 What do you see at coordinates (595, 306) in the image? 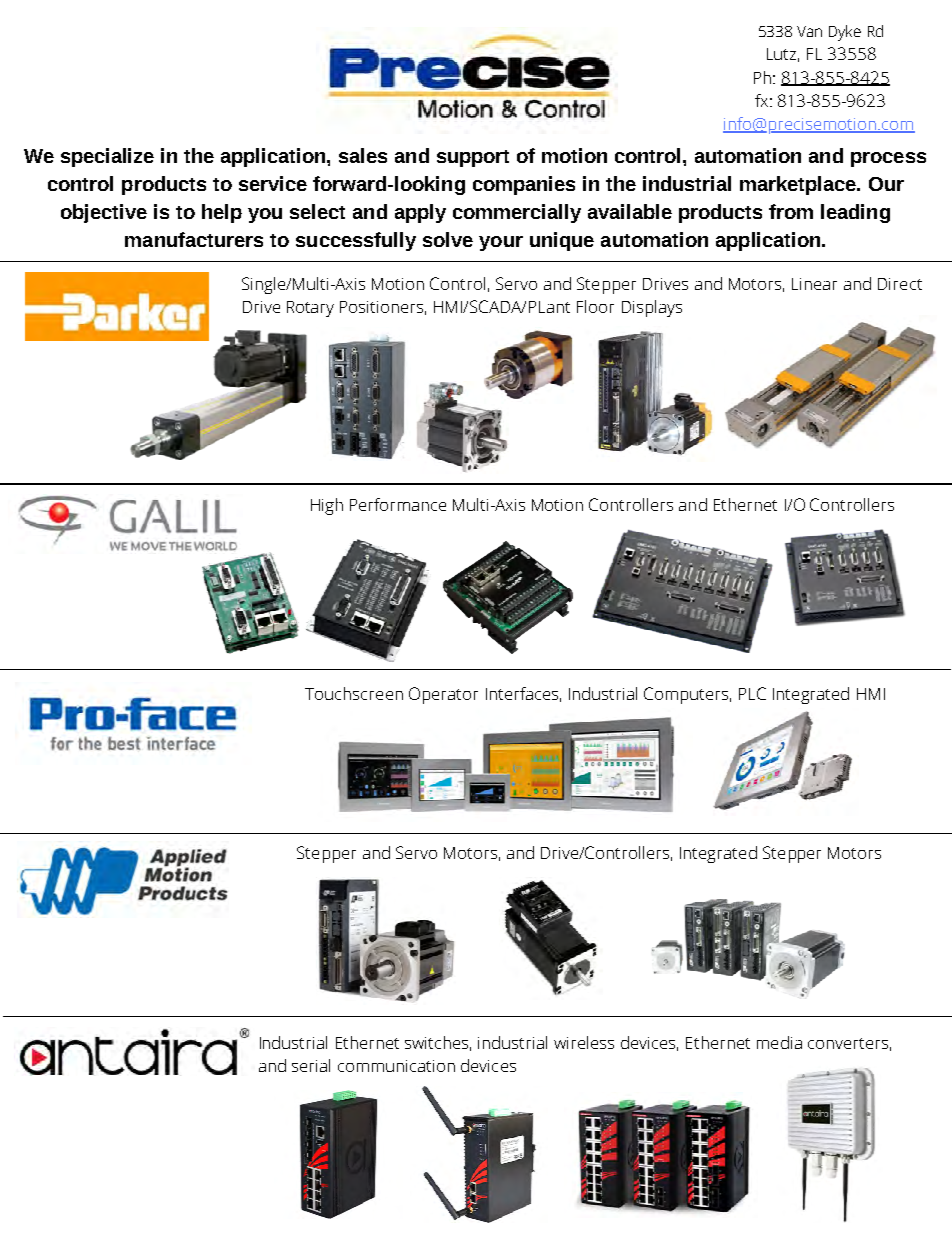
I see `Floor` at bounding box center [595, 306].
